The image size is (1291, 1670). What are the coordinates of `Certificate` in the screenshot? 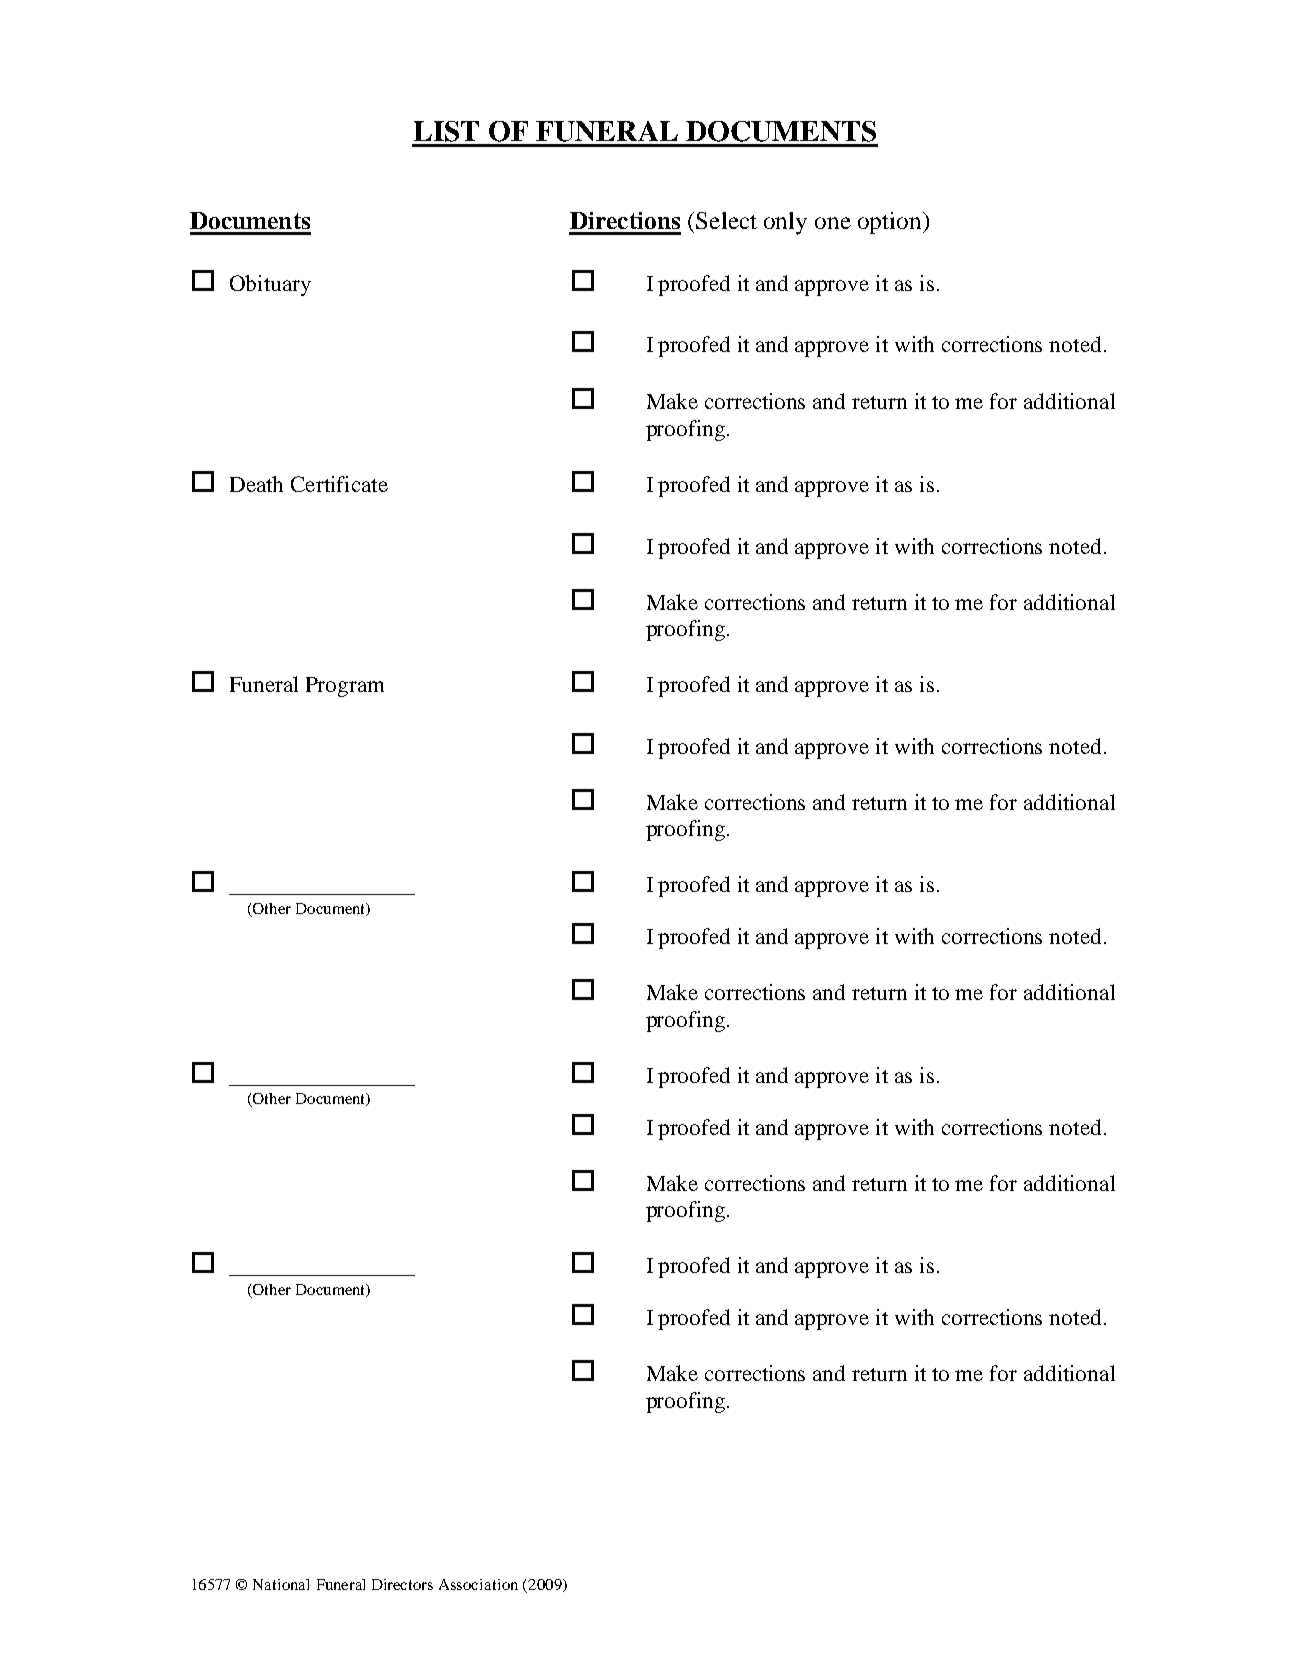 It's located at (339, 484).
